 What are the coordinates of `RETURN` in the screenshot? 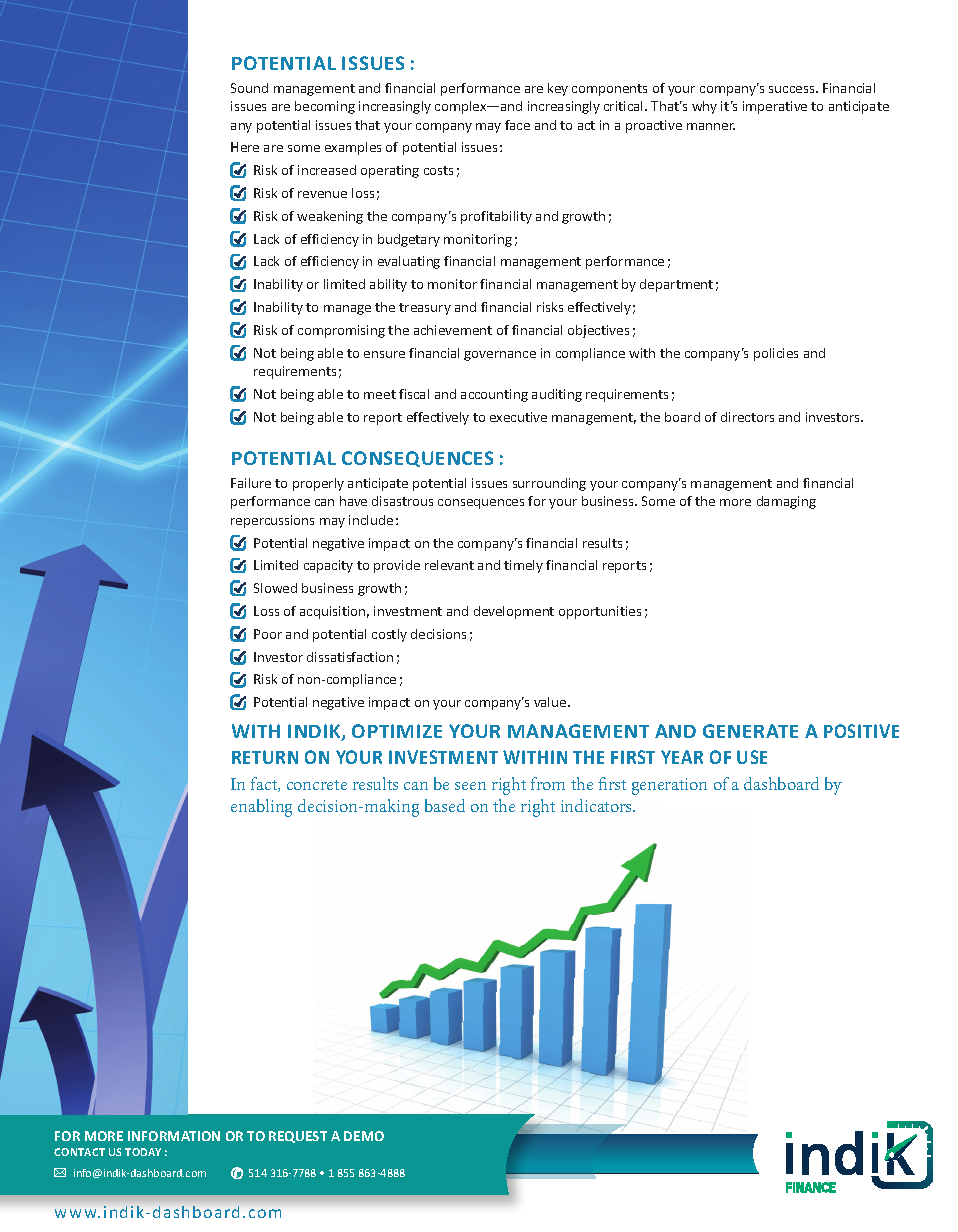 It's located at (265, 757).
